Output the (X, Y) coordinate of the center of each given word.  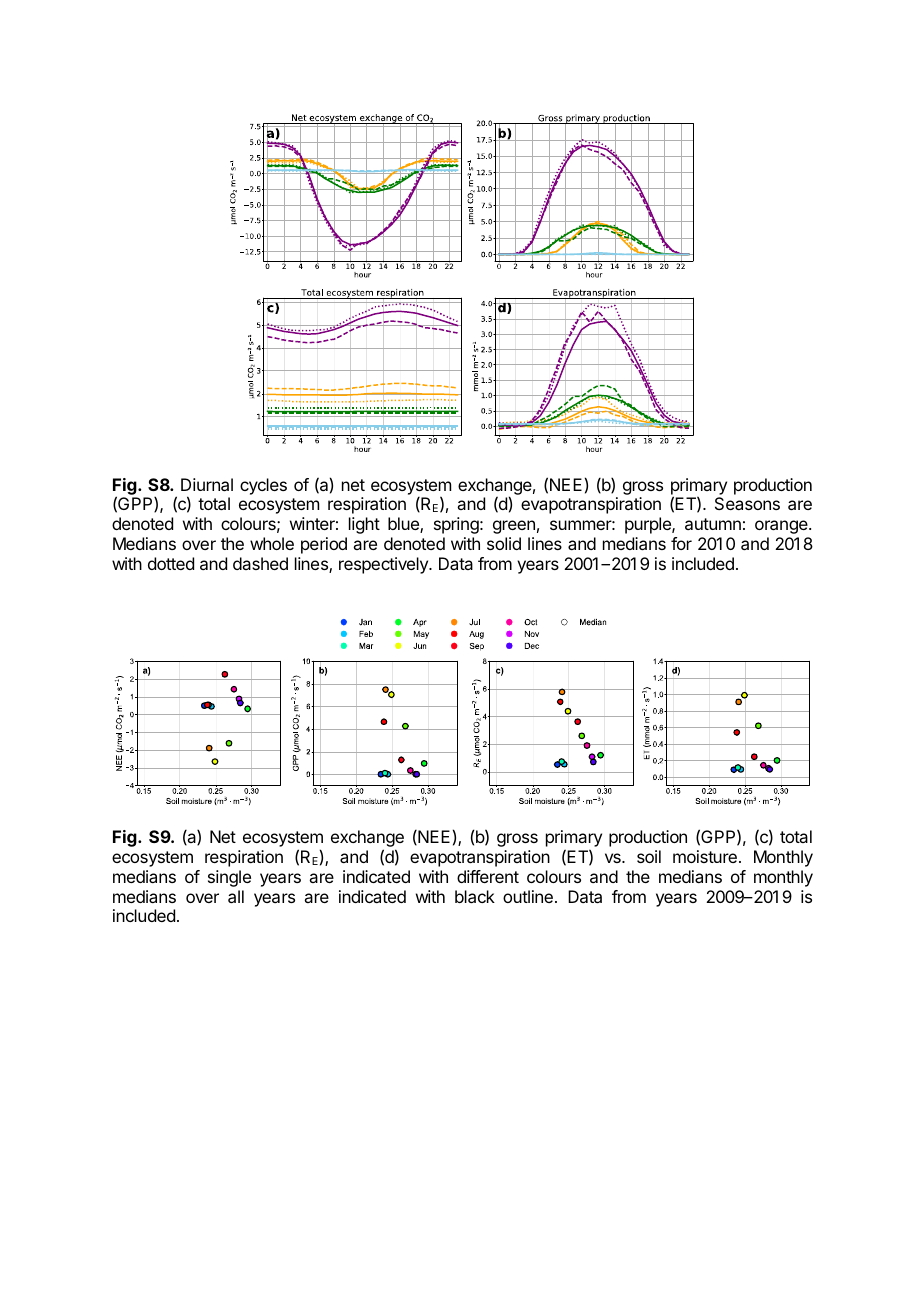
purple (649, 525)
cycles (263, 486)
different (488, 876)
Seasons (747, 503)
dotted (171, 563)
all (236, 896)
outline (528, 896)
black (475, 896)
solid (504, 543)
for (681, 543)
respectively (384, 565)
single (229, 878)
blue (404, 525)
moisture (705, 856)
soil (649, 856)
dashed (260, 563)
